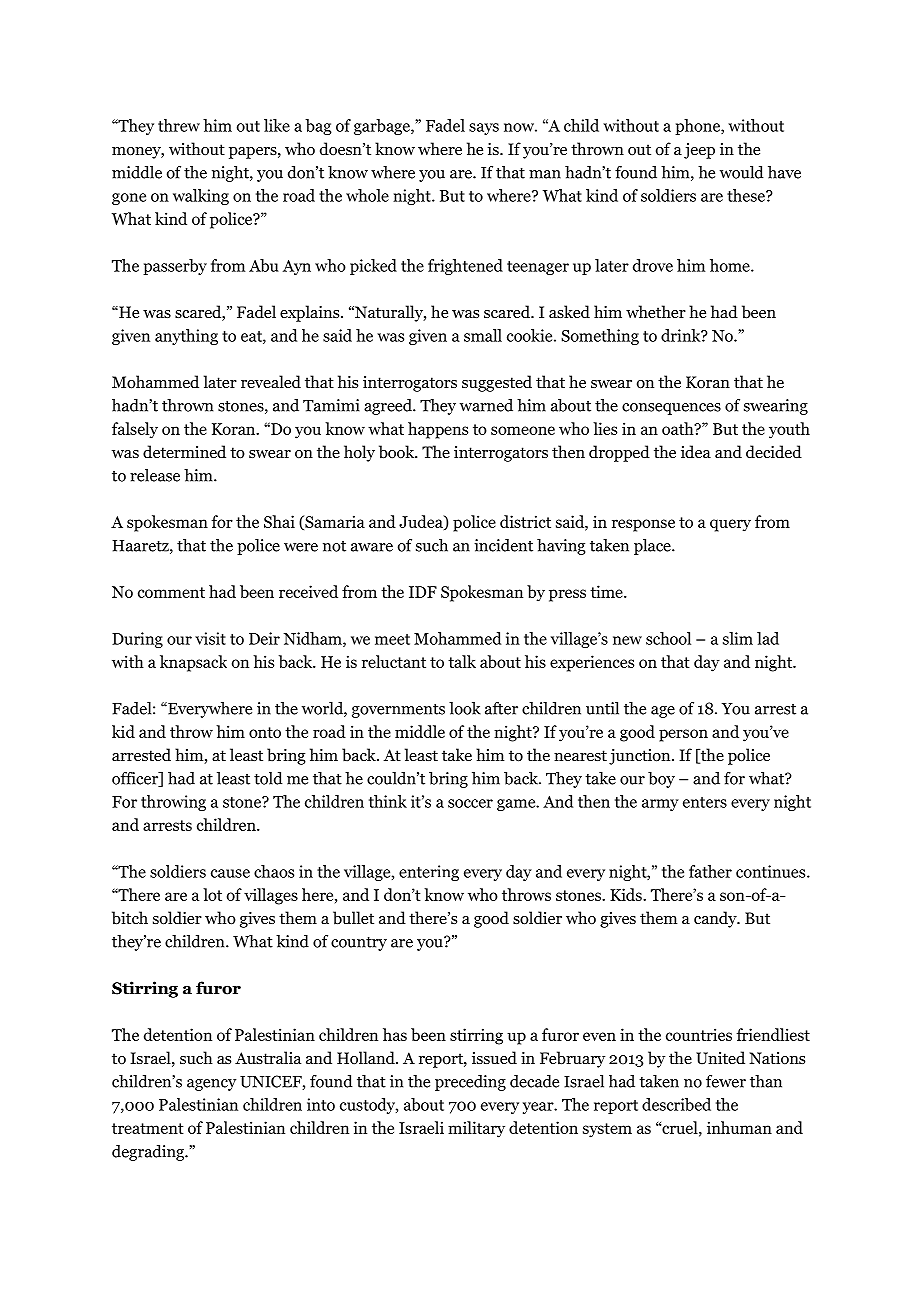 The height and width of the screenshot is (1308, 924). What do you see at coordinates (486, 405) in the screenshot?
I see `warned` at bounding box center [486, 405].
